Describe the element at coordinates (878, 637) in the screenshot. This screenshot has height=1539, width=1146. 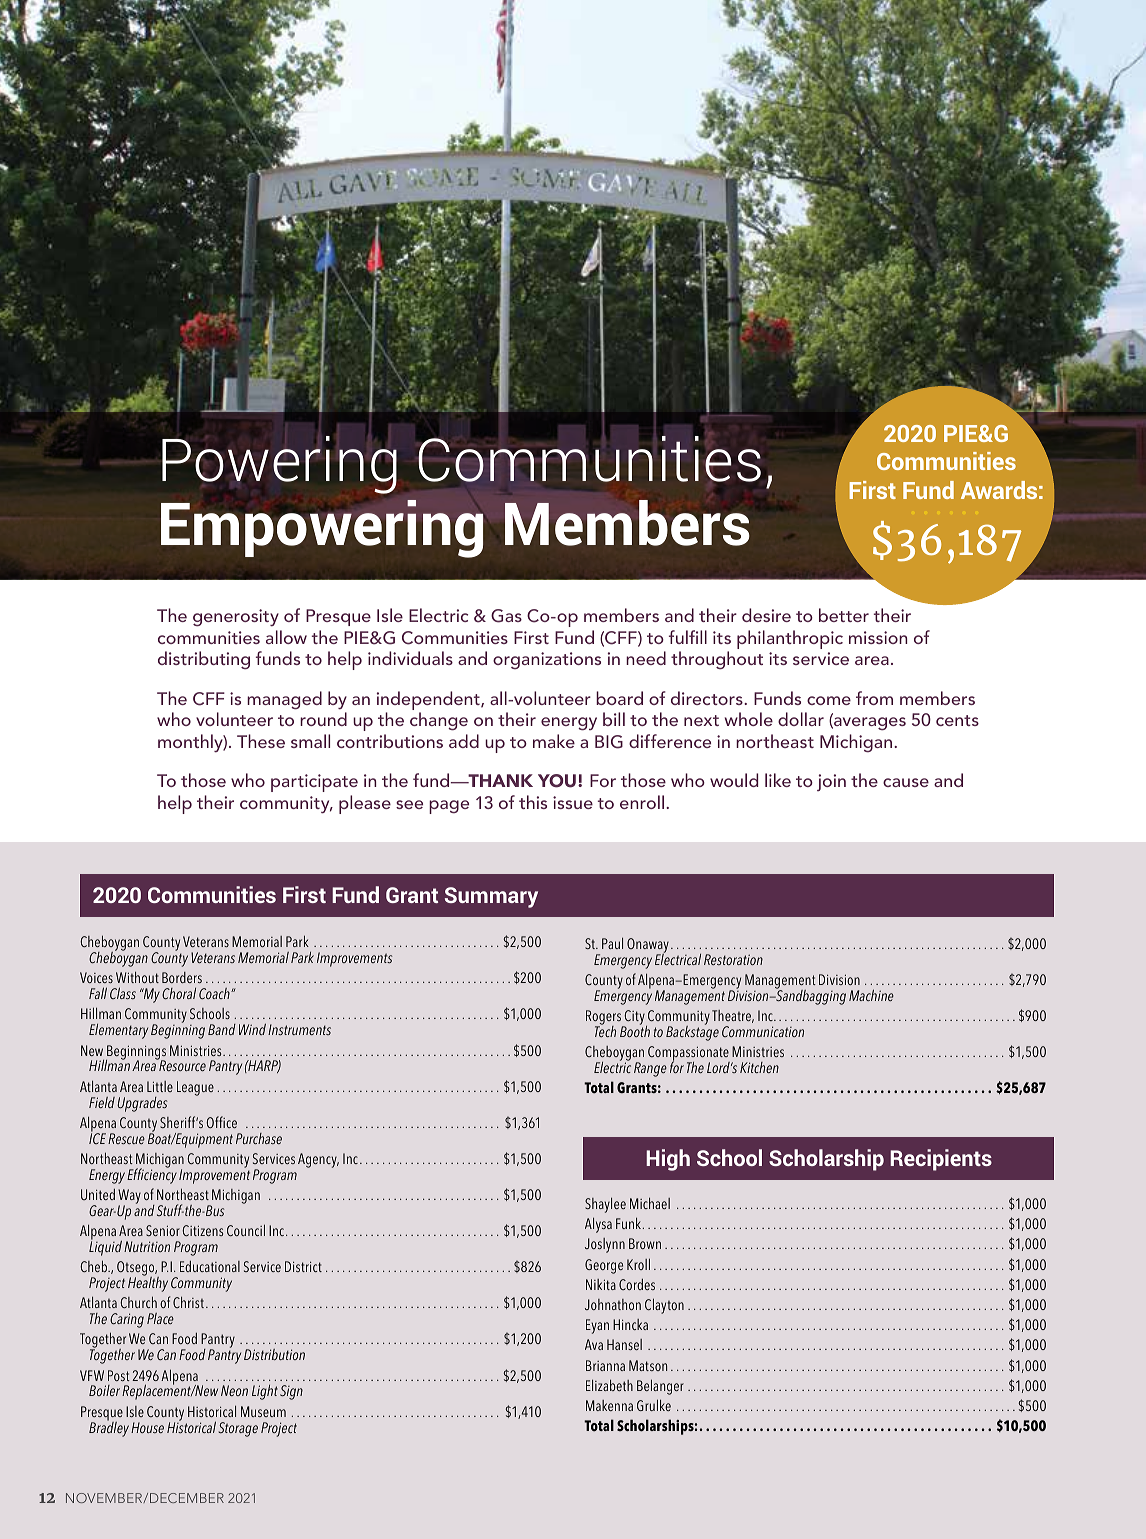
I see `mission` at that location.
